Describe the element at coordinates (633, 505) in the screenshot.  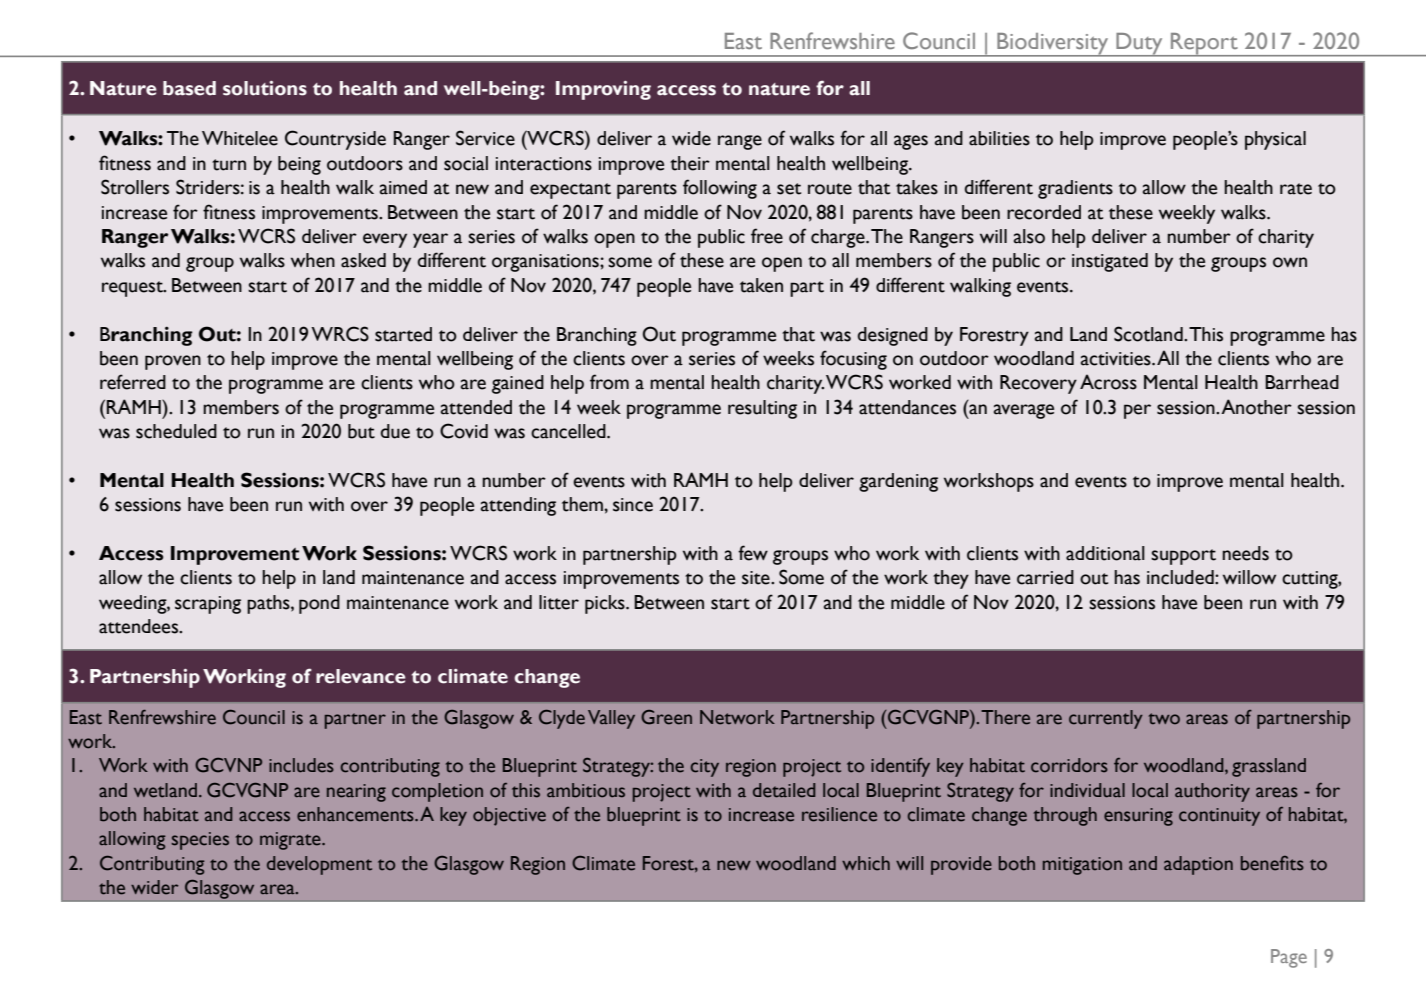
I see `since` at that location.
